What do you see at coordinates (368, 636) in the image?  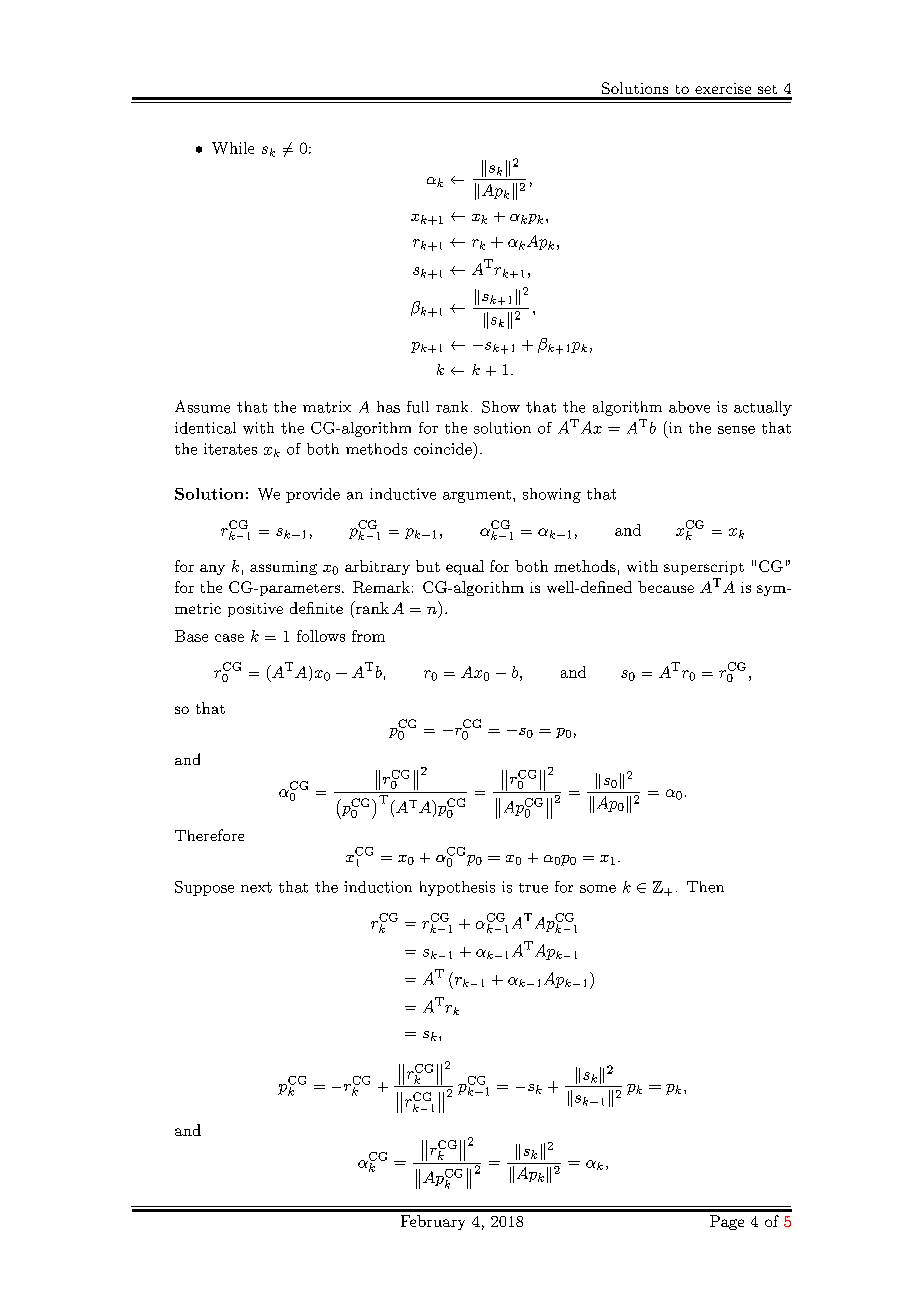 I see `from` at bounding box center [368, 636].
